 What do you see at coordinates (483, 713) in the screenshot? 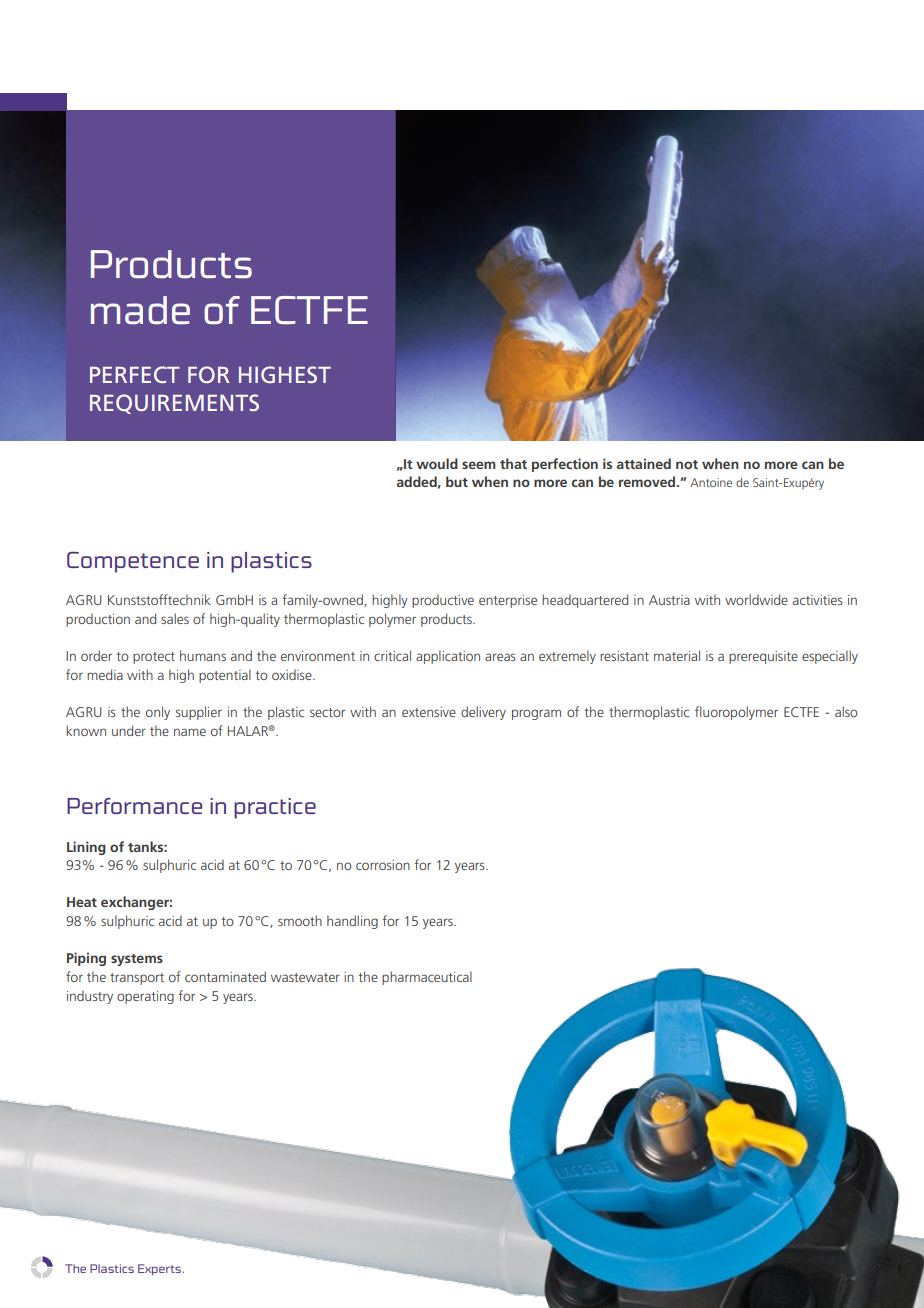
I see `delivery` at bounding box center [483, 713].
